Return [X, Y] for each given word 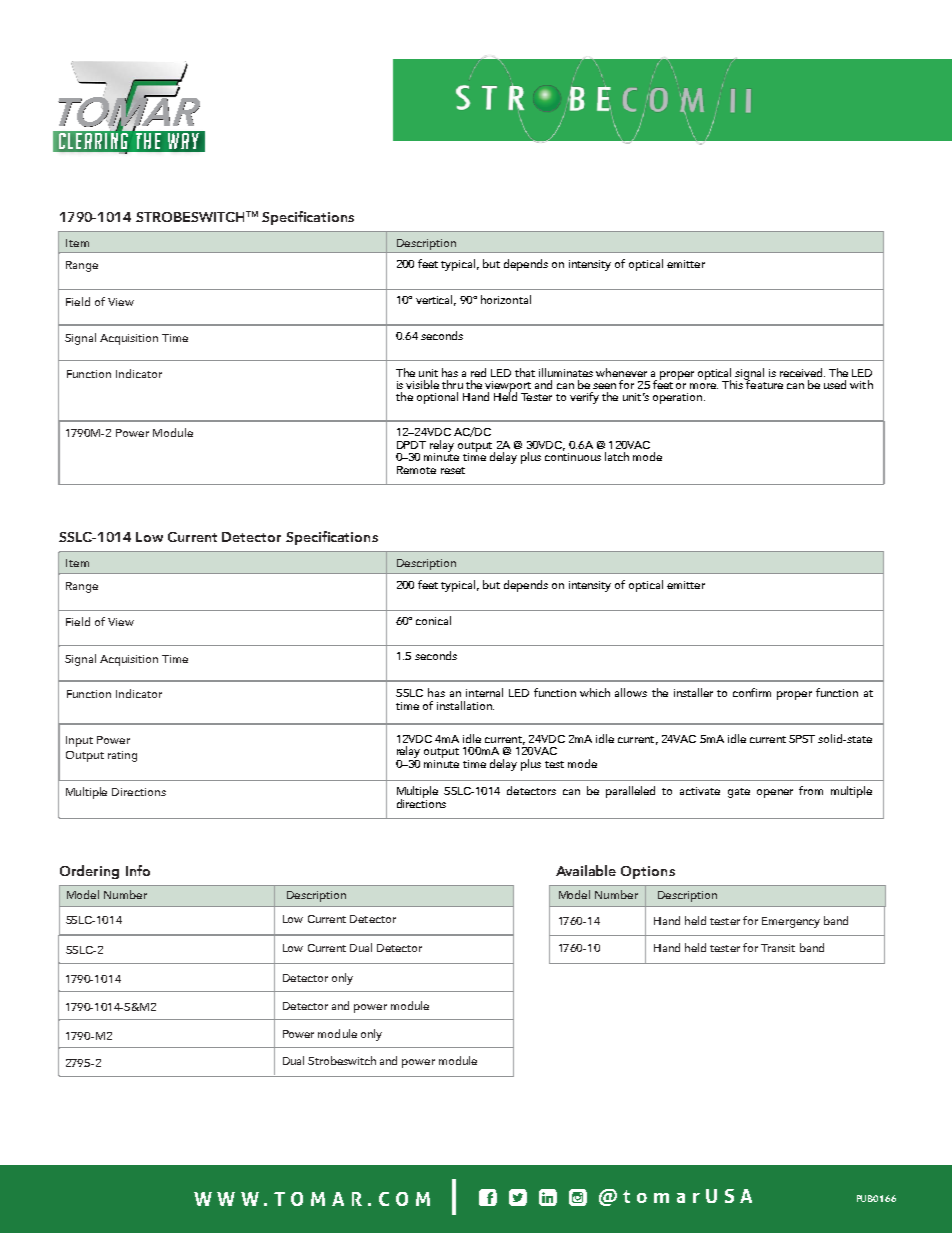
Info [138, 870]
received [802, 372]
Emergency [791, 922]
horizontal [506, 299]
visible [422, 384]
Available [586, 870]
